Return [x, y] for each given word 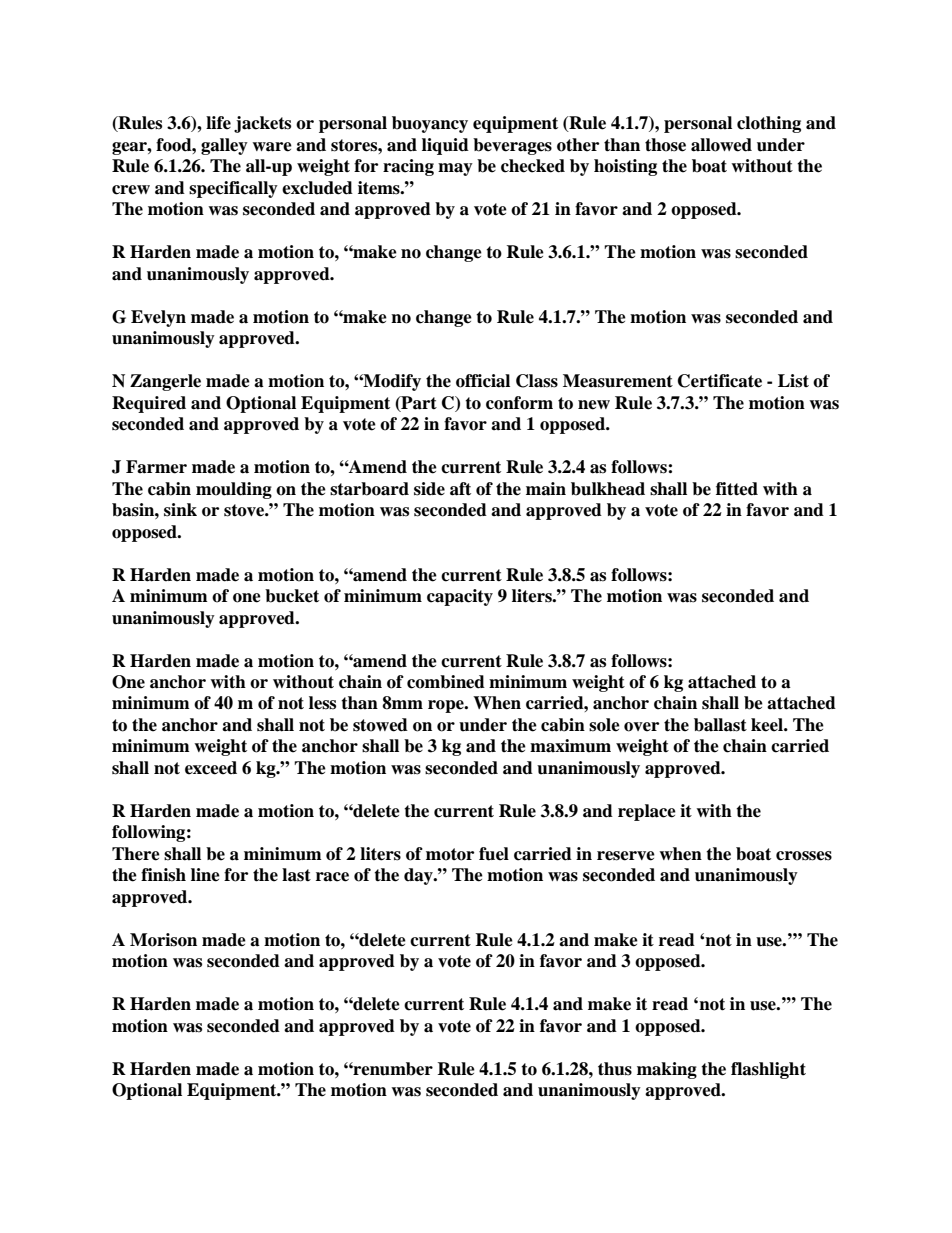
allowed [721, 145]
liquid [445, 146]
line [205, 875]
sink [180, 510]
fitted [737, 489]
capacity [460, 597]
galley [224, 146]
